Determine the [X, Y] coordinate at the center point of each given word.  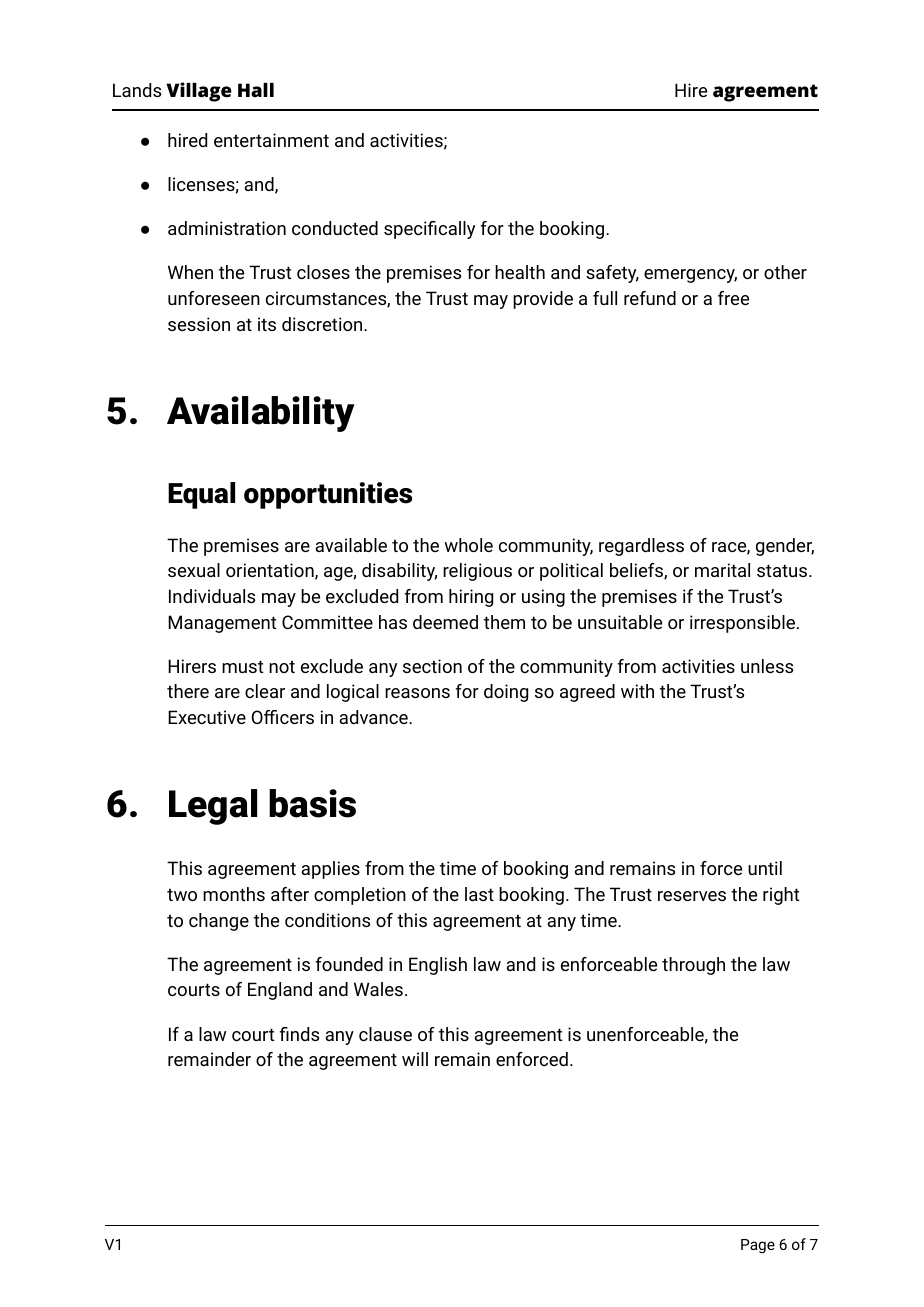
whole [468, 545]
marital [722, 570]
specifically [429, 230]
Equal [201, 495]
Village [199, 92]
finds [299, 1034]
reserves [692, 896]
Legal [213, 807]
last [479, 894]
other [785, 272]
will [415, 1059]
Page [758, 1246]
